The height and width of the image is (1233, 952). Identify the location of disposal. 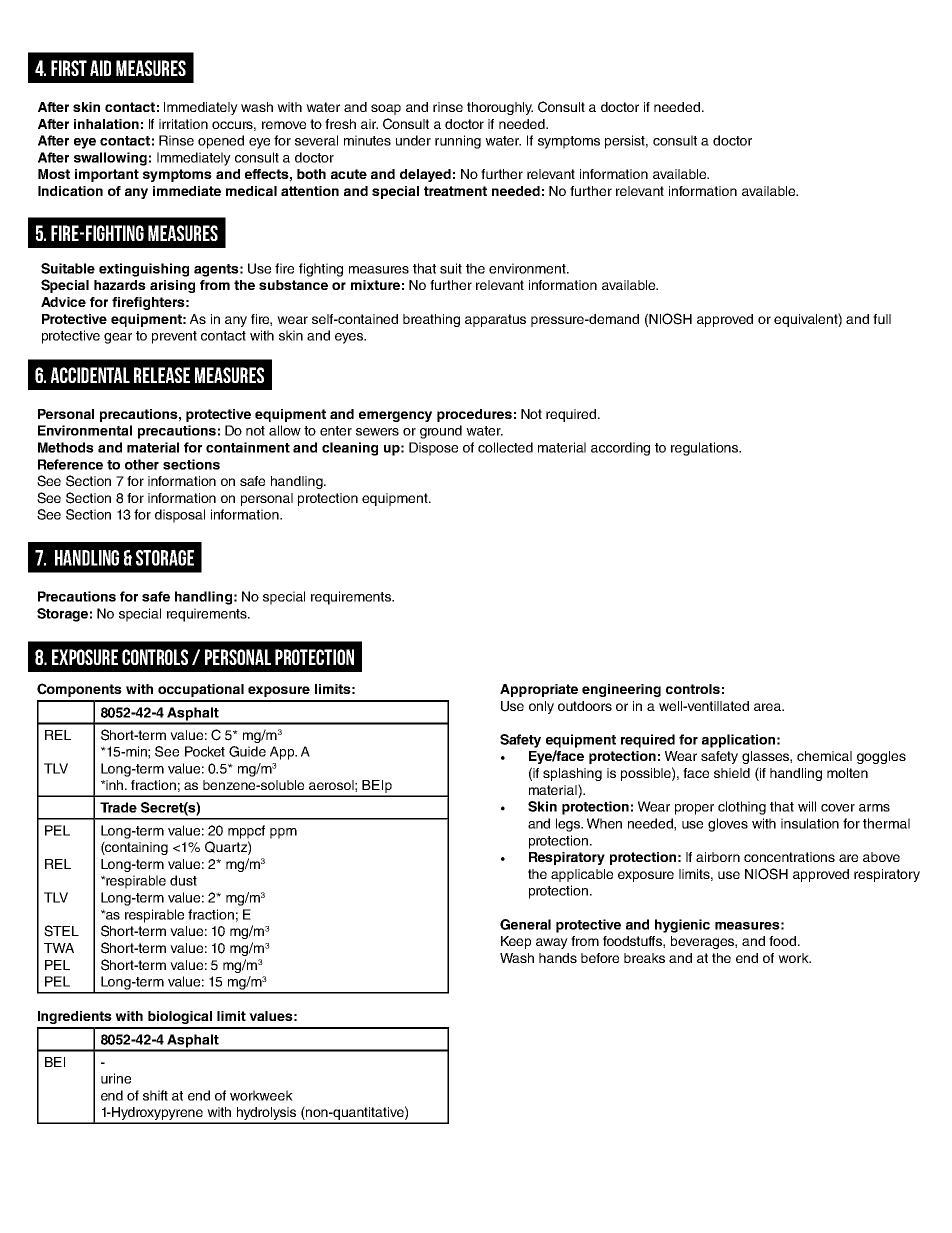
(180, 516).
